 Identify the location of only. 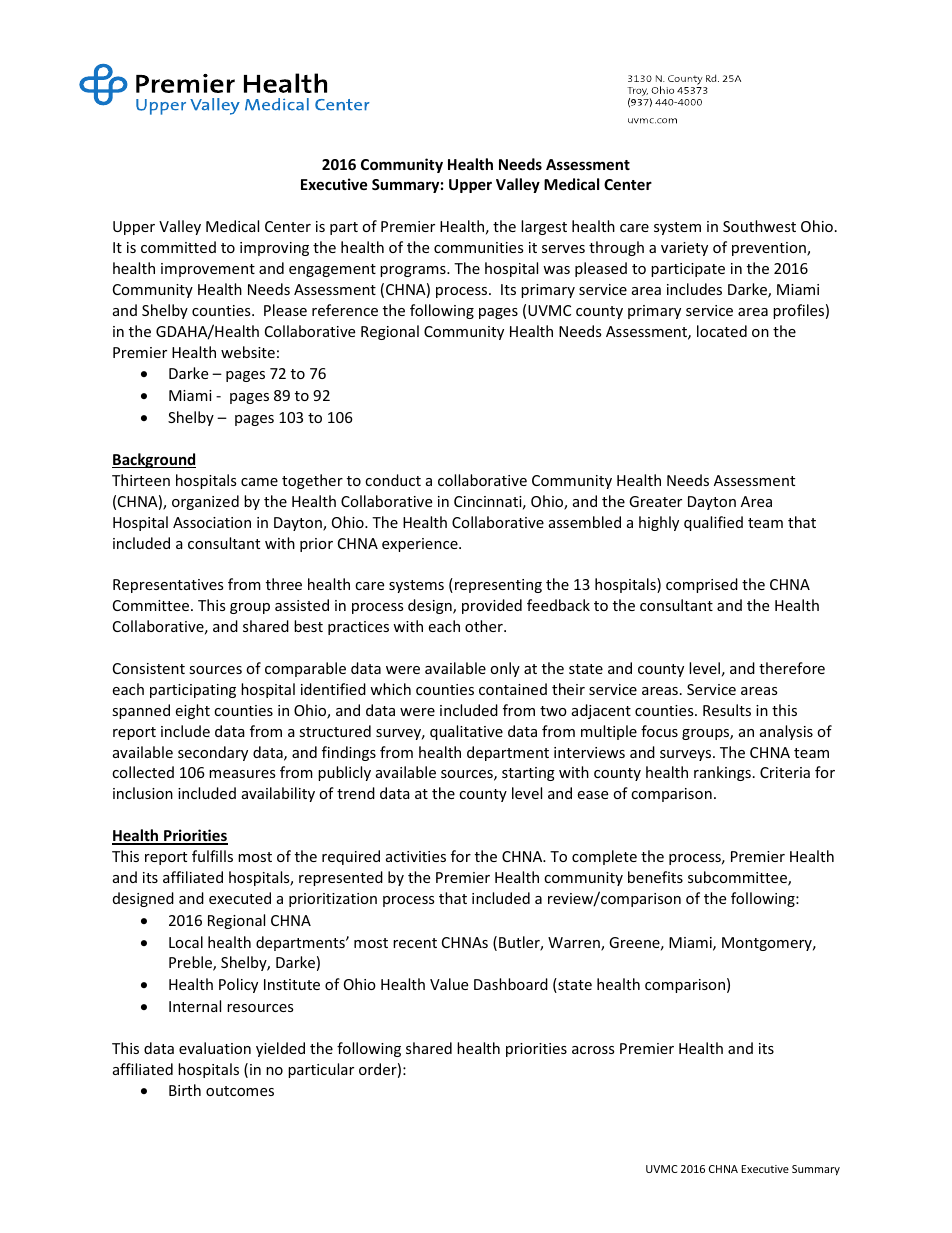
(505, 669).
